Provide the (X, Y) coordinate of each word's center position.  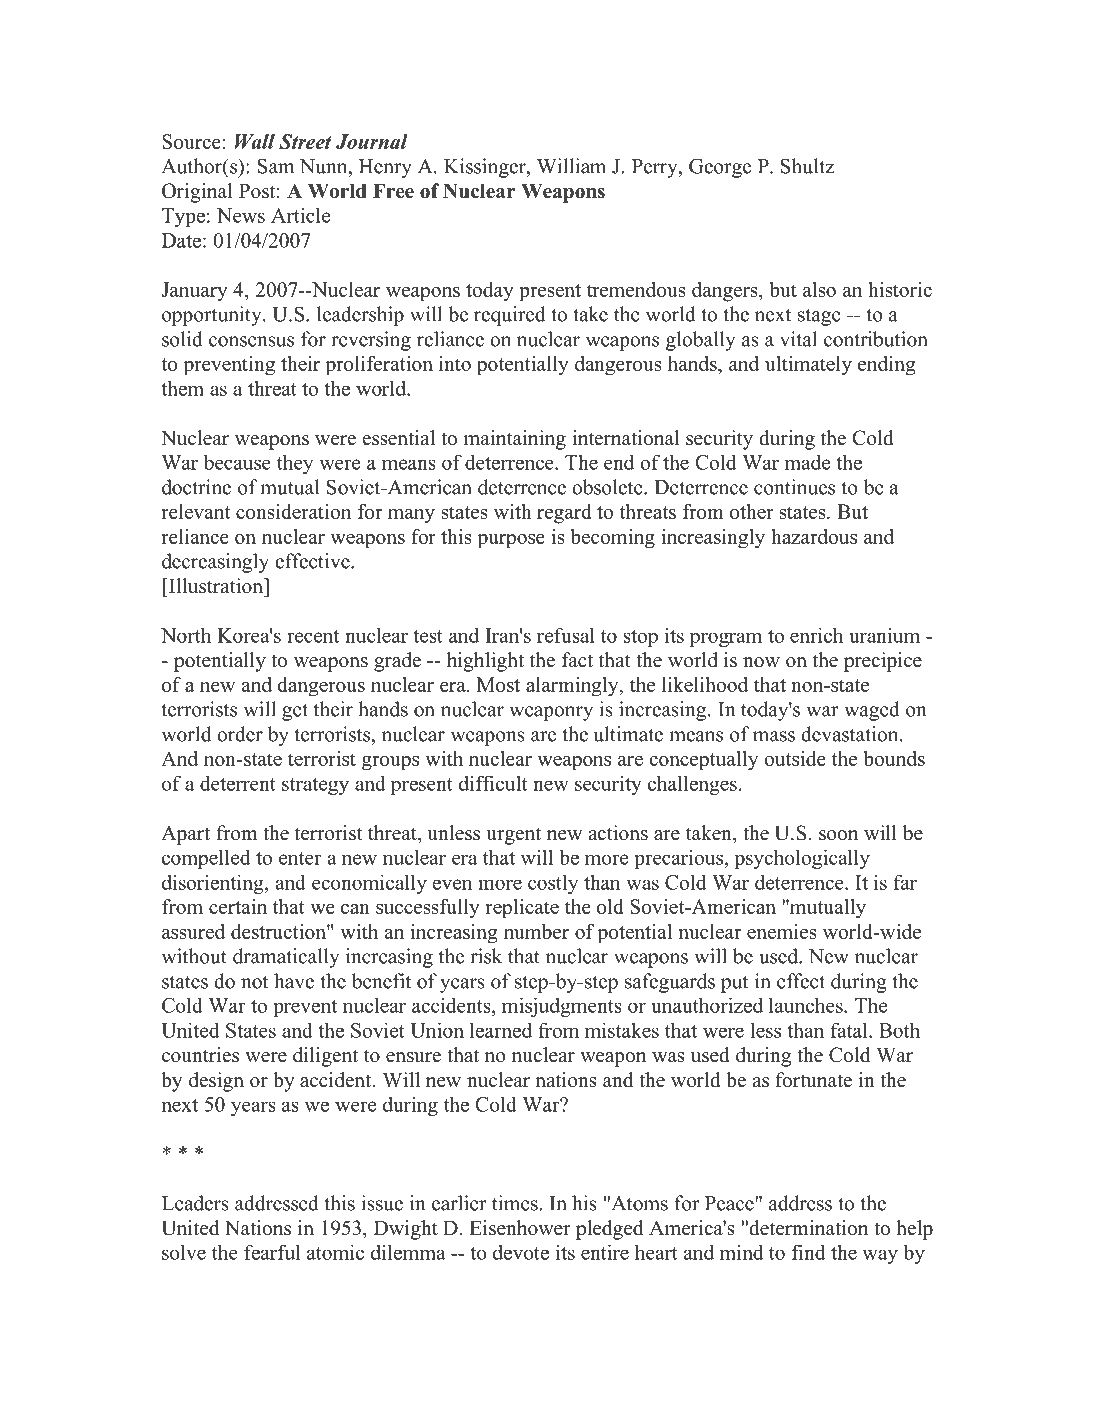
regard (564, 514)
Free (393, 191)
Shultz (807, 166)
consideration (293, 511)
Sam (276, 166)
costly (553, 884)
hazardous (814, 536)
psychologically (802, 859)
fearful (272, 1252)
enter (300, 858)
